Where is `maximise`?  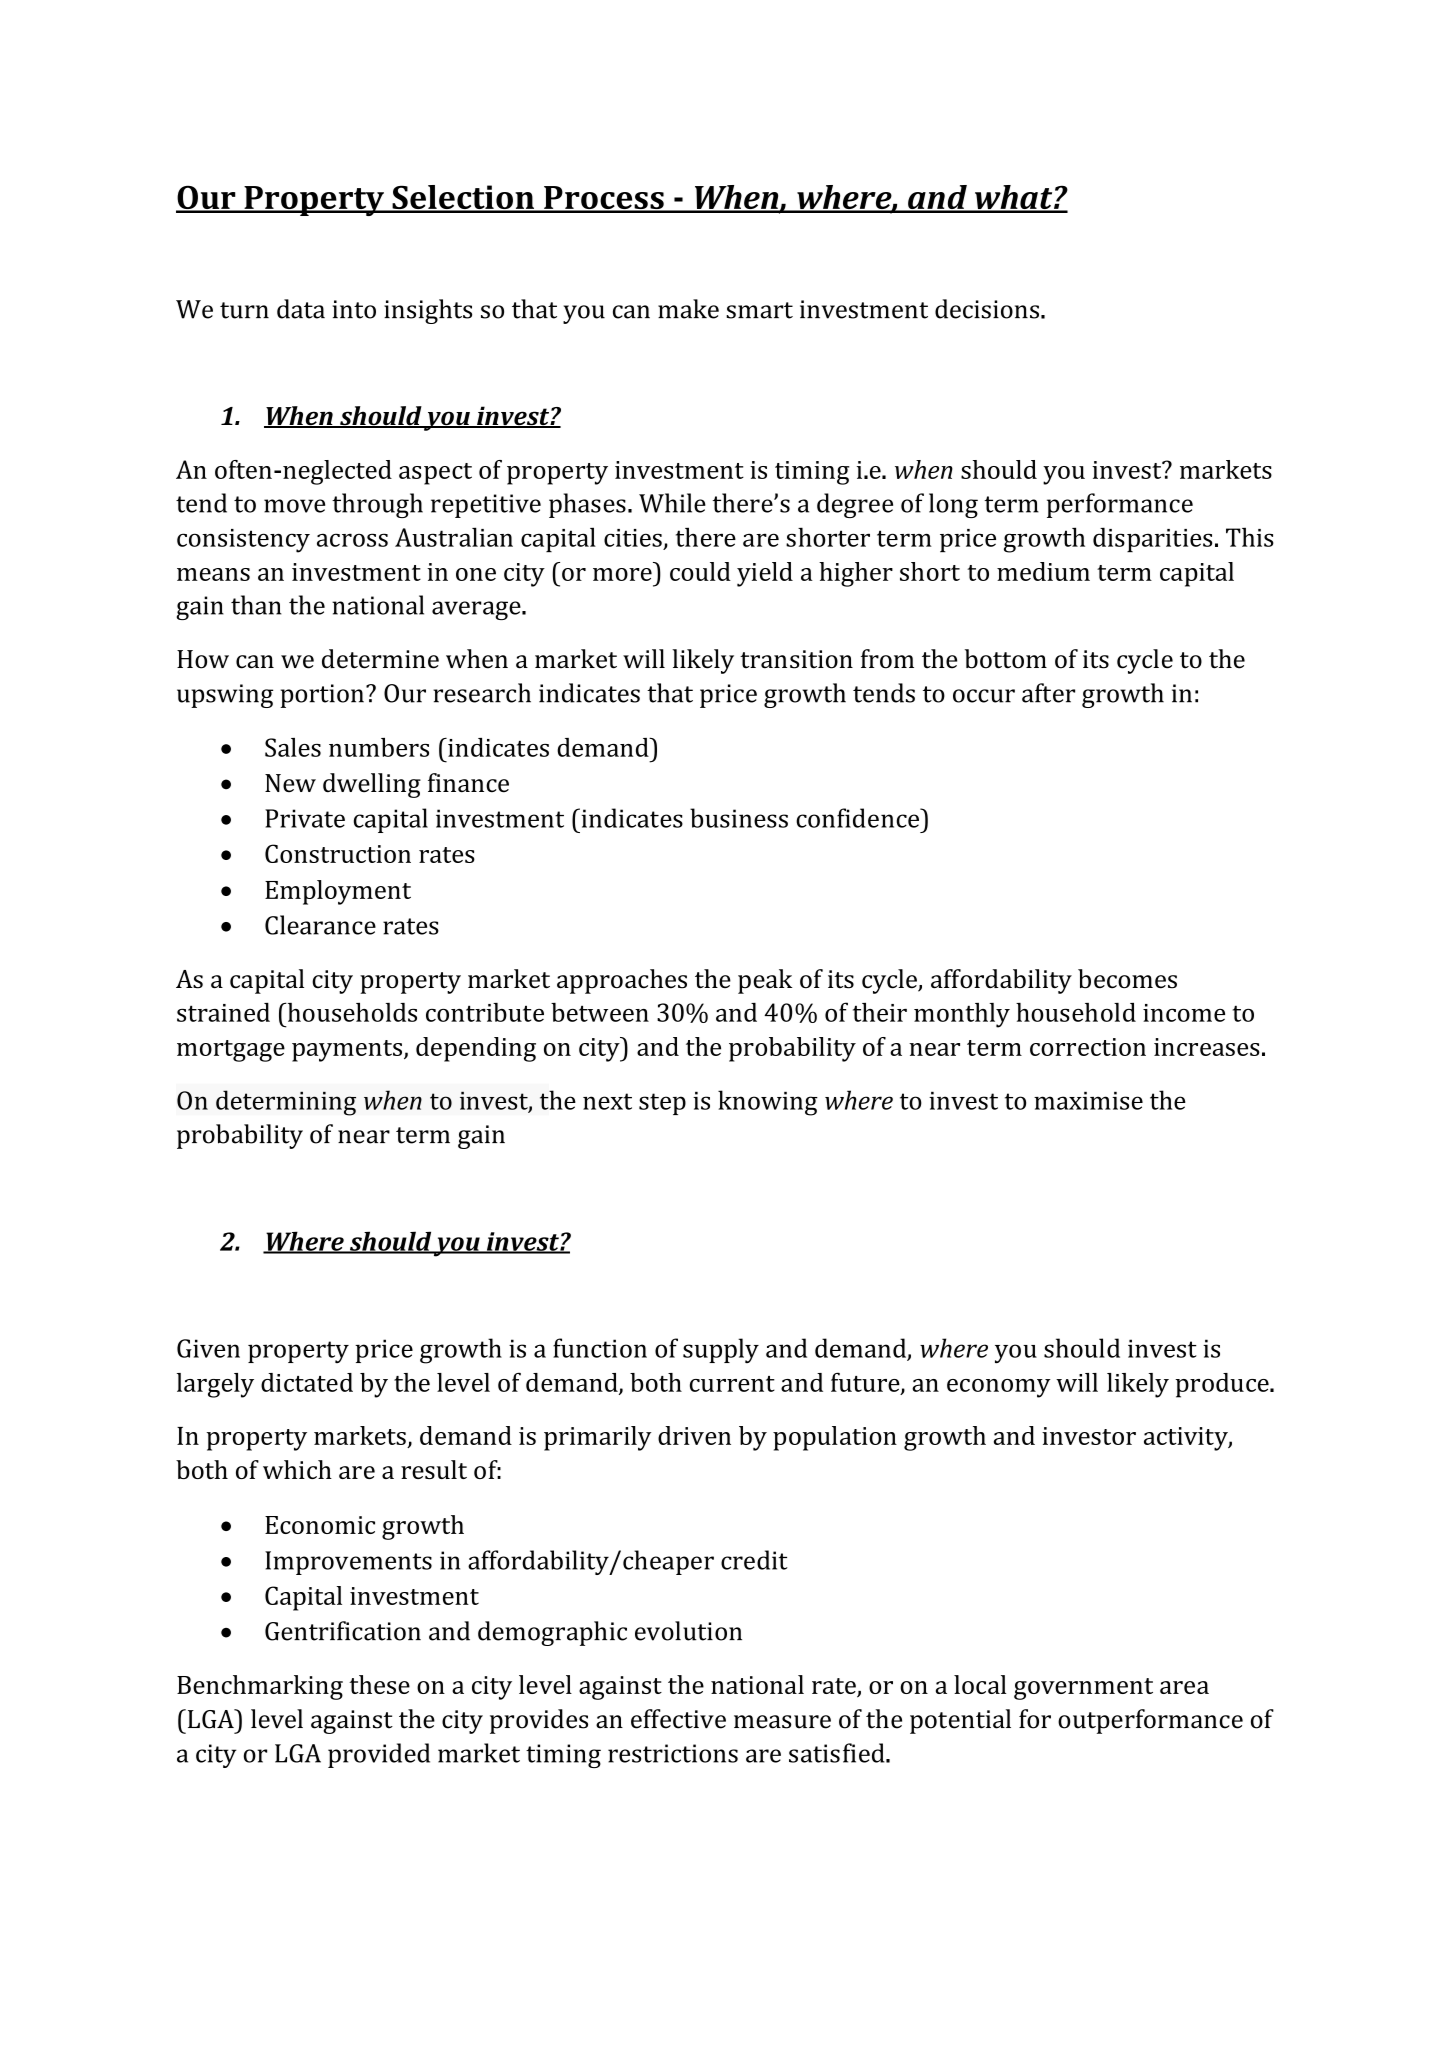 maximise is located at coordinates (1088, 1100).
